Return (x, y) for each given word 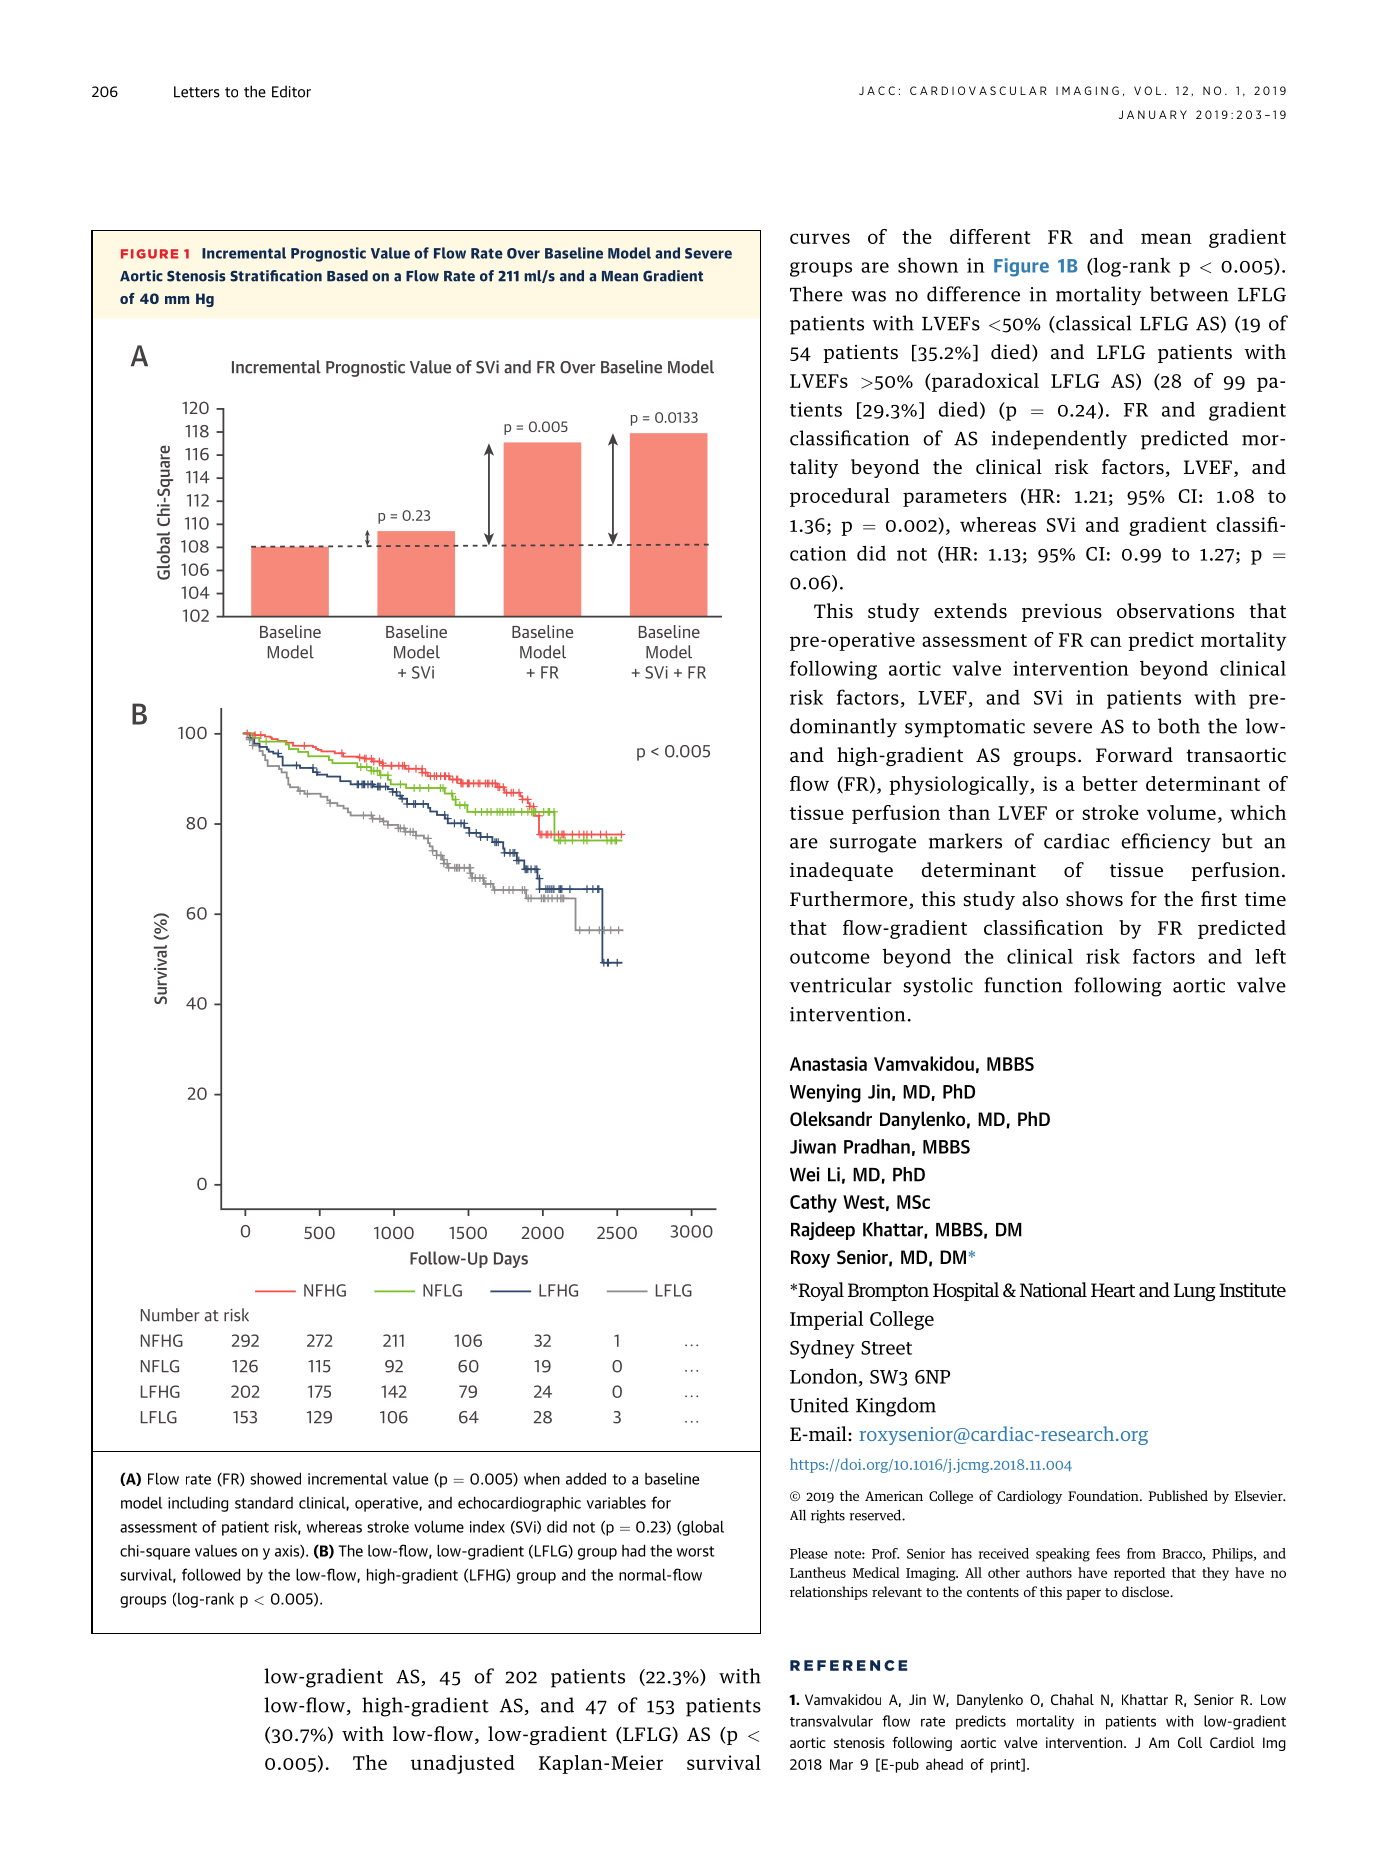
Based (347, 276)
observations (1175, 611)
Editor (291, 91)
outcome (830, 957)
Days (511, 1260)
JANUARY (1153, 114)
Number (170, 1315)
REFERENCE (848, 1665)
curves (820, 238)
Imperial (826, 1320)
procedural (840, 497)
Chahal (1072, 1699)
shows (1094, 899)
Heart (1113, 1290)
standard (264, 1503)
